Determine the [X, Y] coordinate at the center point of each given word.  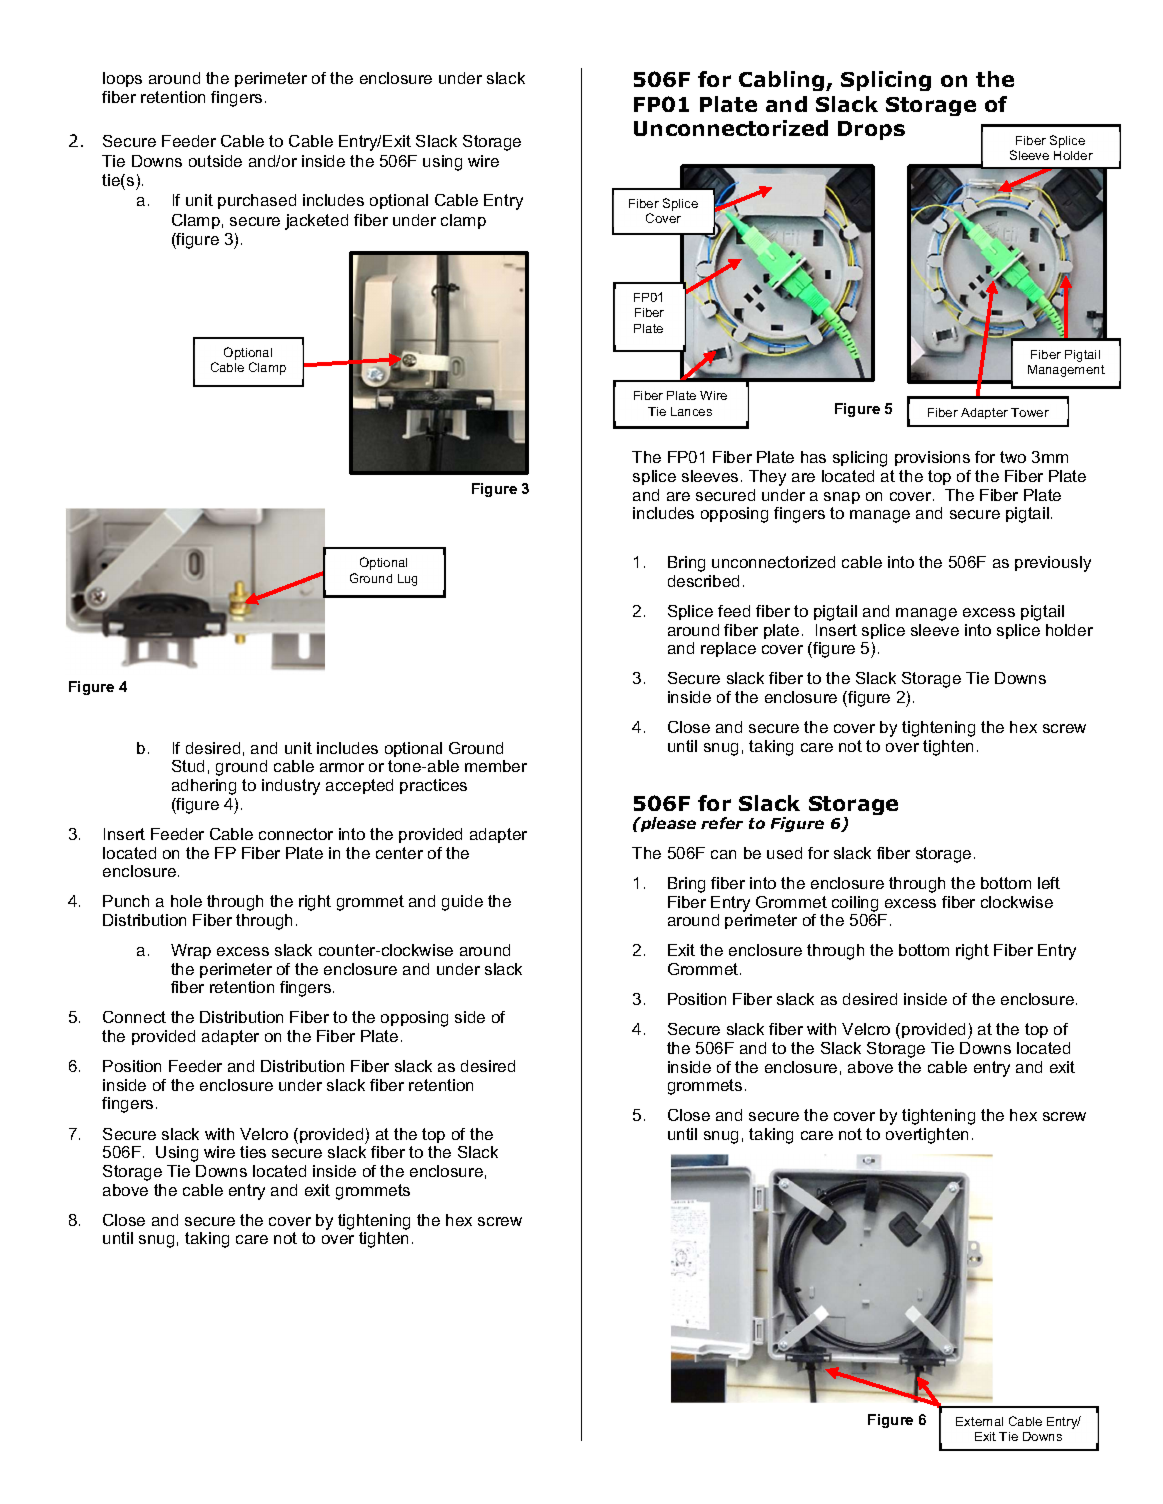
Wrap [191, 951]
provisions [932, 458]
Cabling [783, 81]
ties [253, 1152]
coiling [855, 904]
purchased [257, 201]
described [703, 581]
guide [462, 903]
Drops [871, 130]
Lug [407, 580]
